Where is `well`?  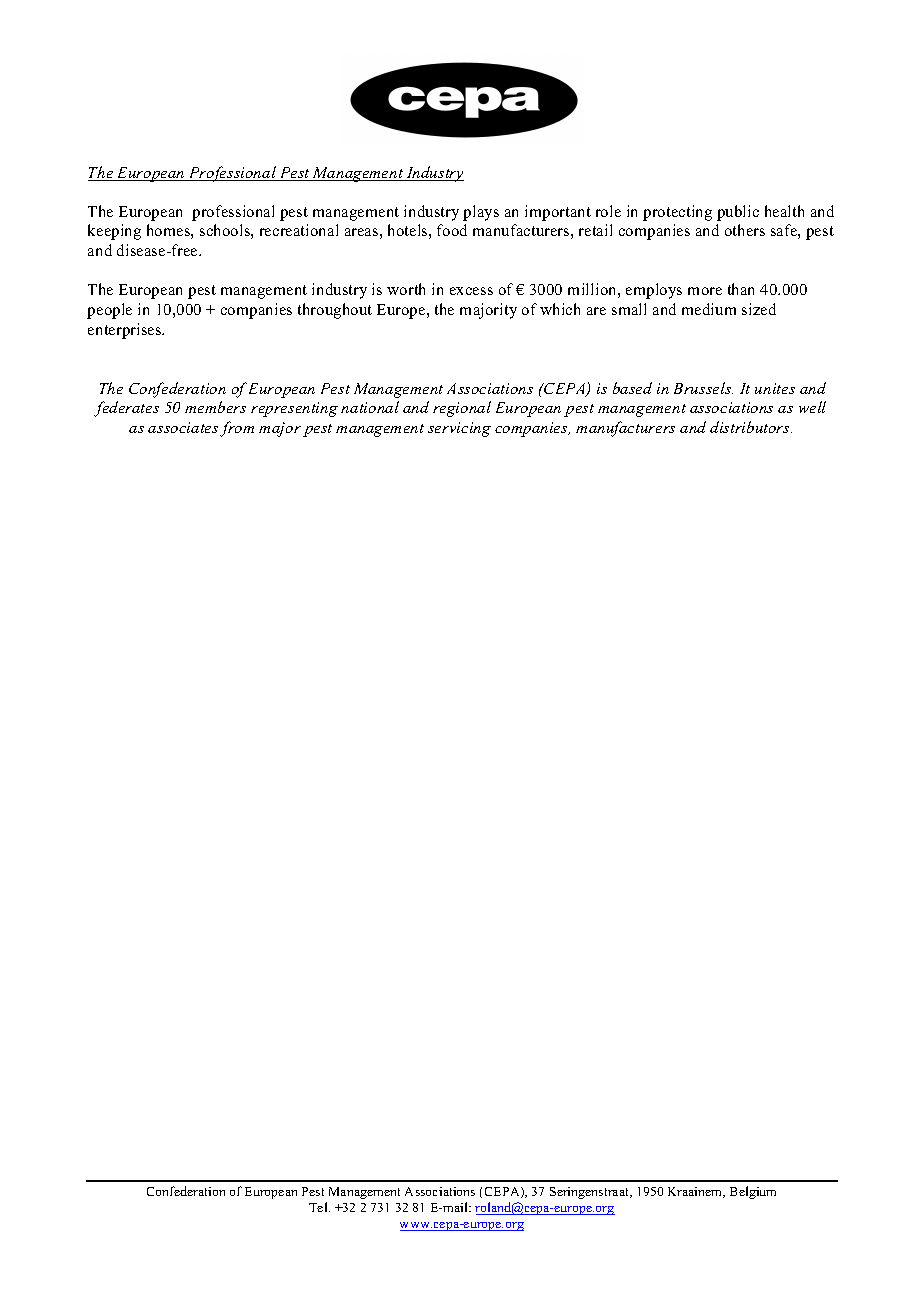 well is located at coordinates (812, 407).
